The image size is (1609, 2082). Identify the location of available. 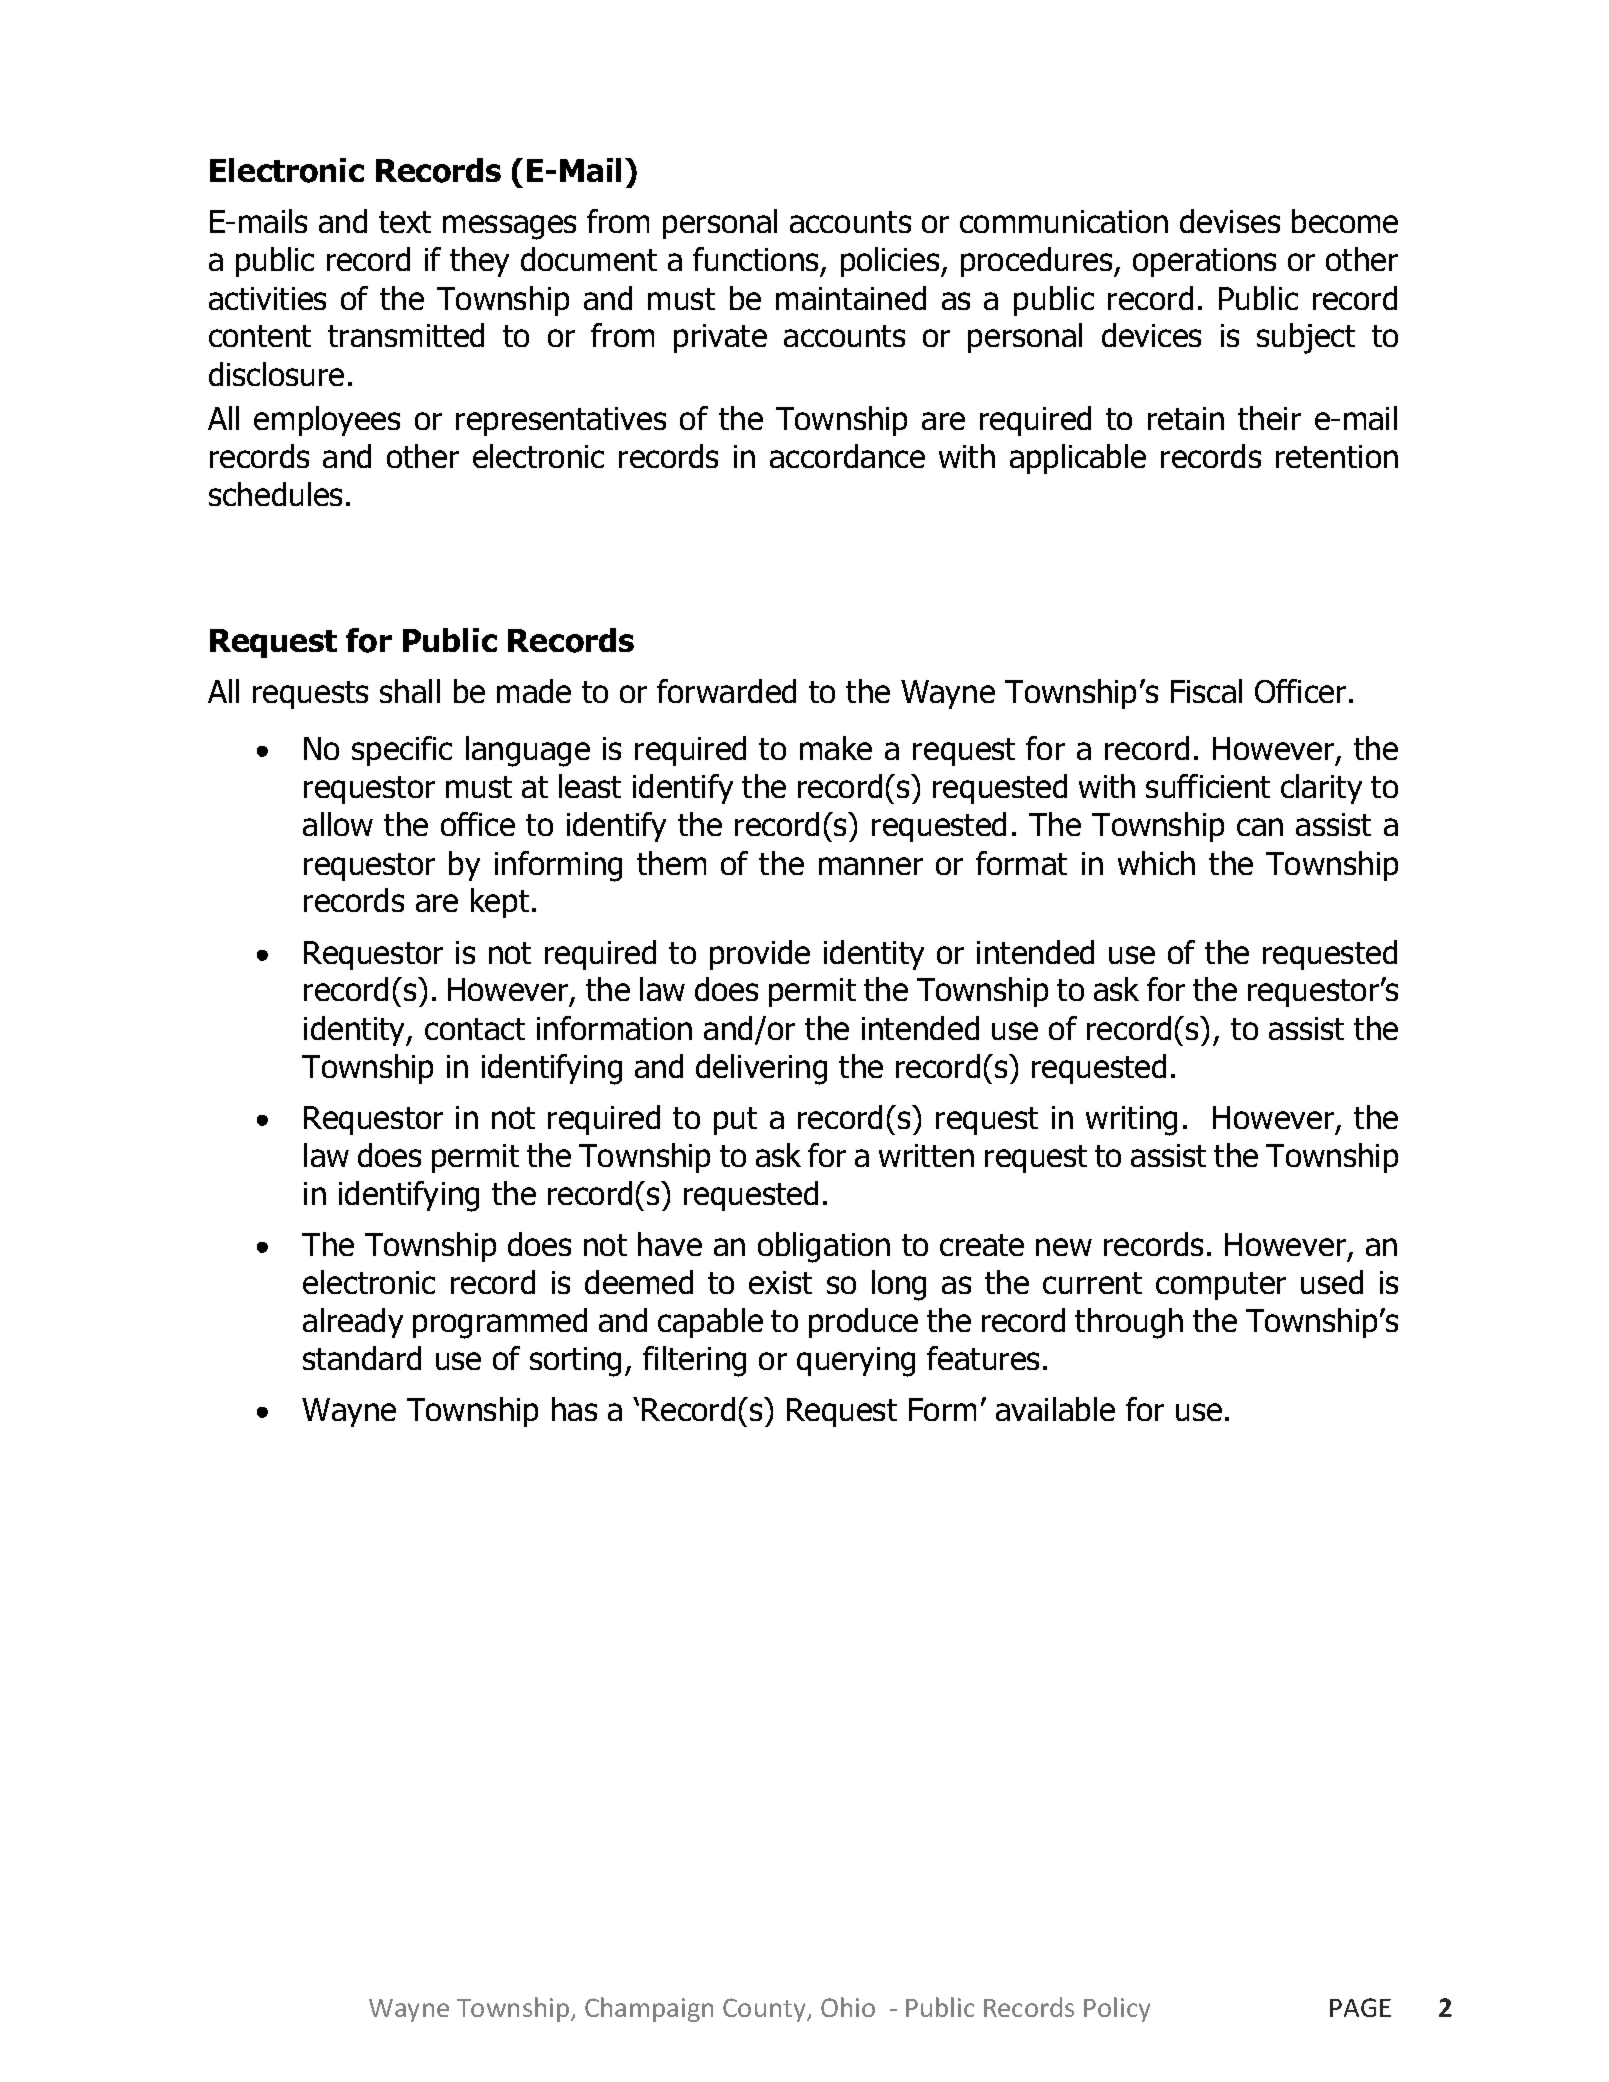
(1055, 1409).
